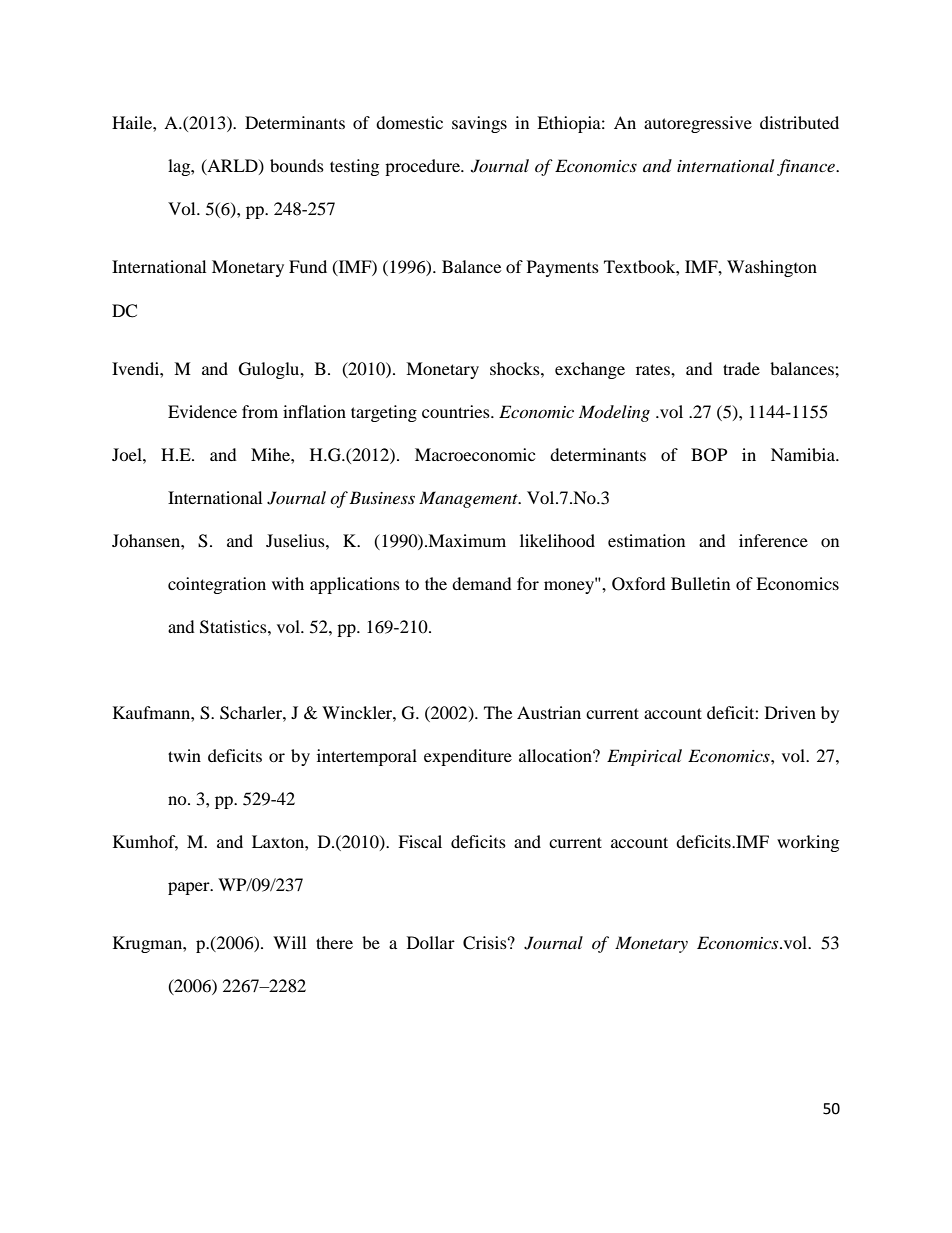  Describe the element at coordinates (698, 124) in the screenshot. I see `autoregressive` at that location.
